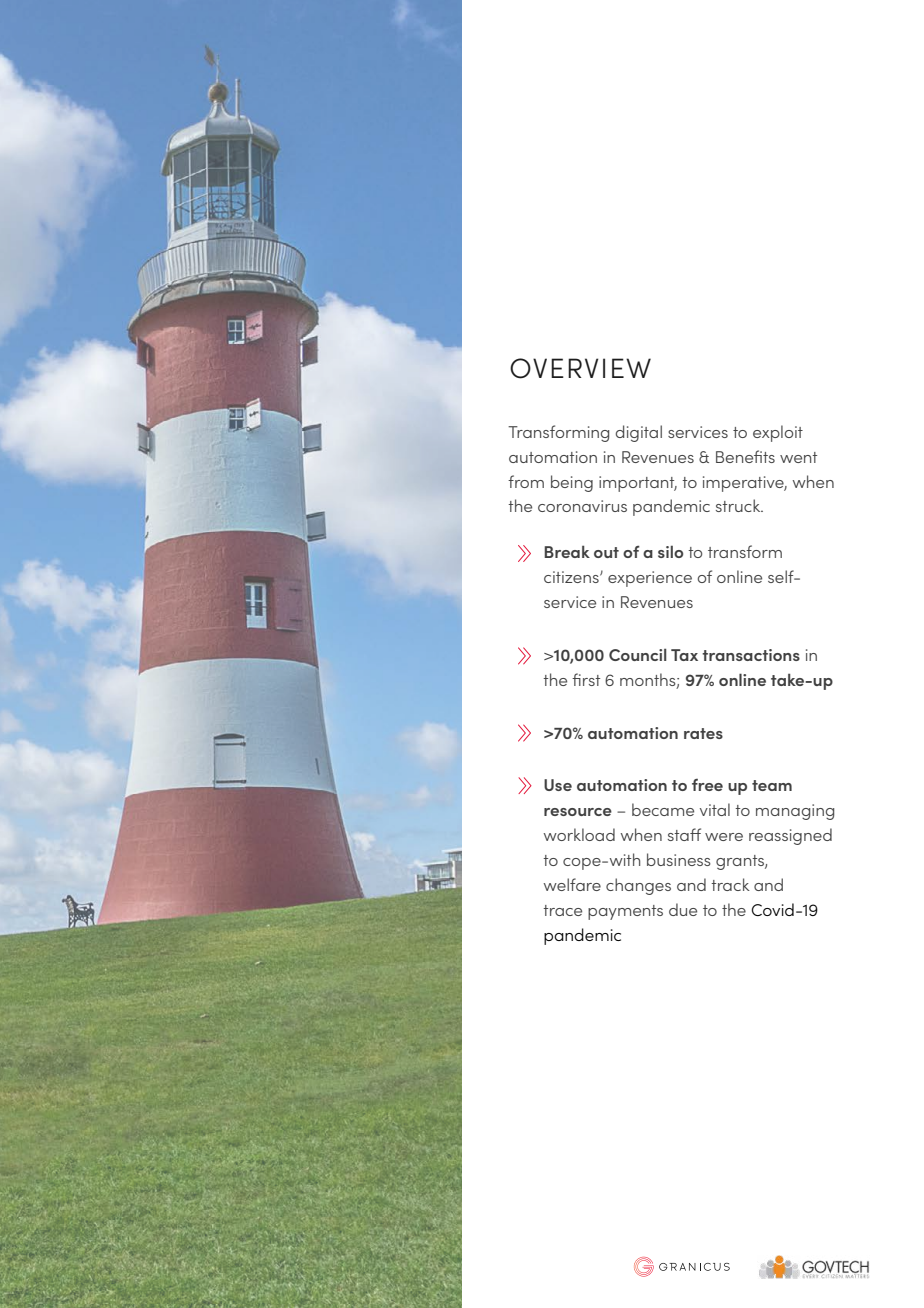  Describe the element at coordinates (778, 433) in the document. I see `exploit` at that location.
